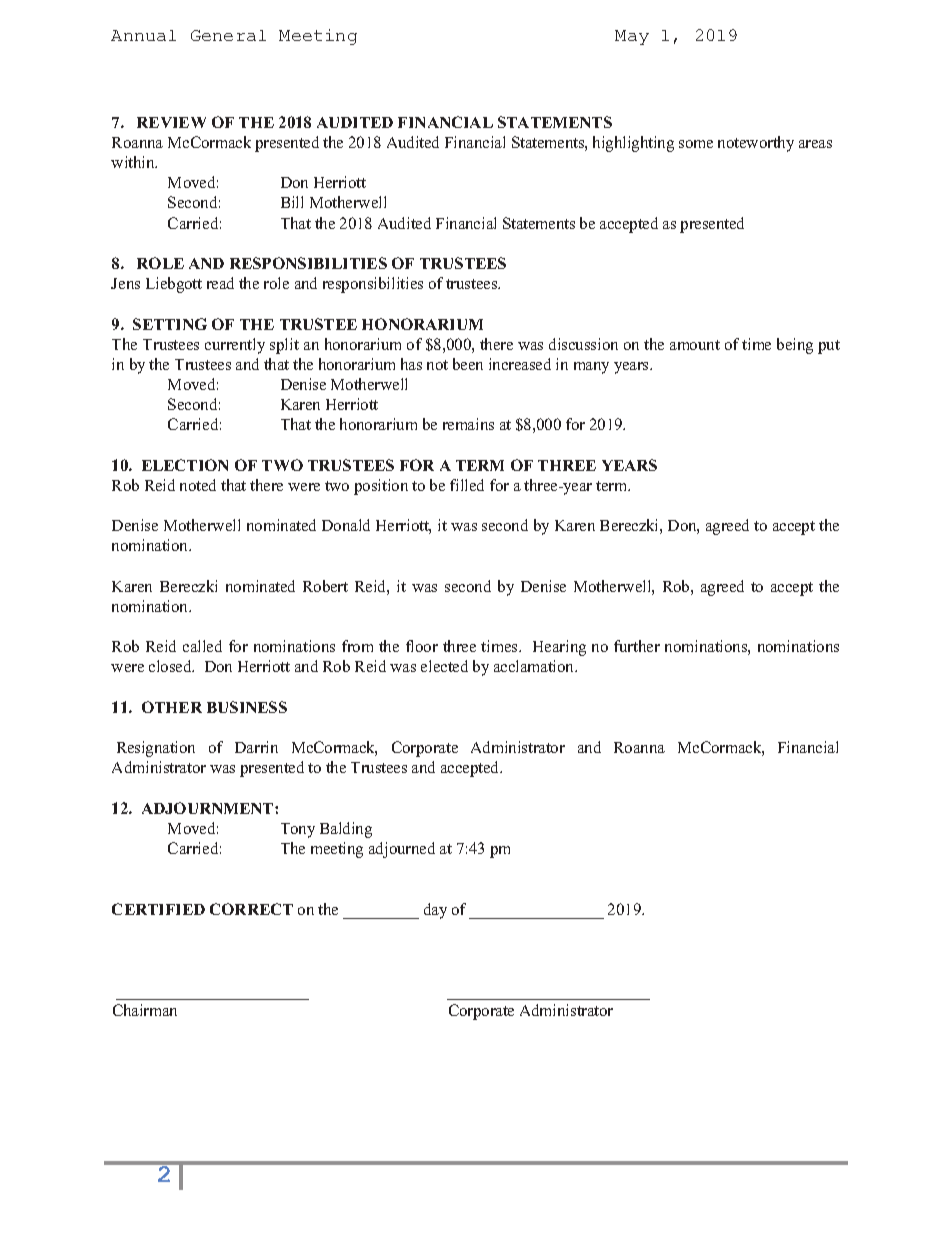  What do you see at coordinates (435, 911) in the page?
I see `day` at bounding box center [435, 911].
